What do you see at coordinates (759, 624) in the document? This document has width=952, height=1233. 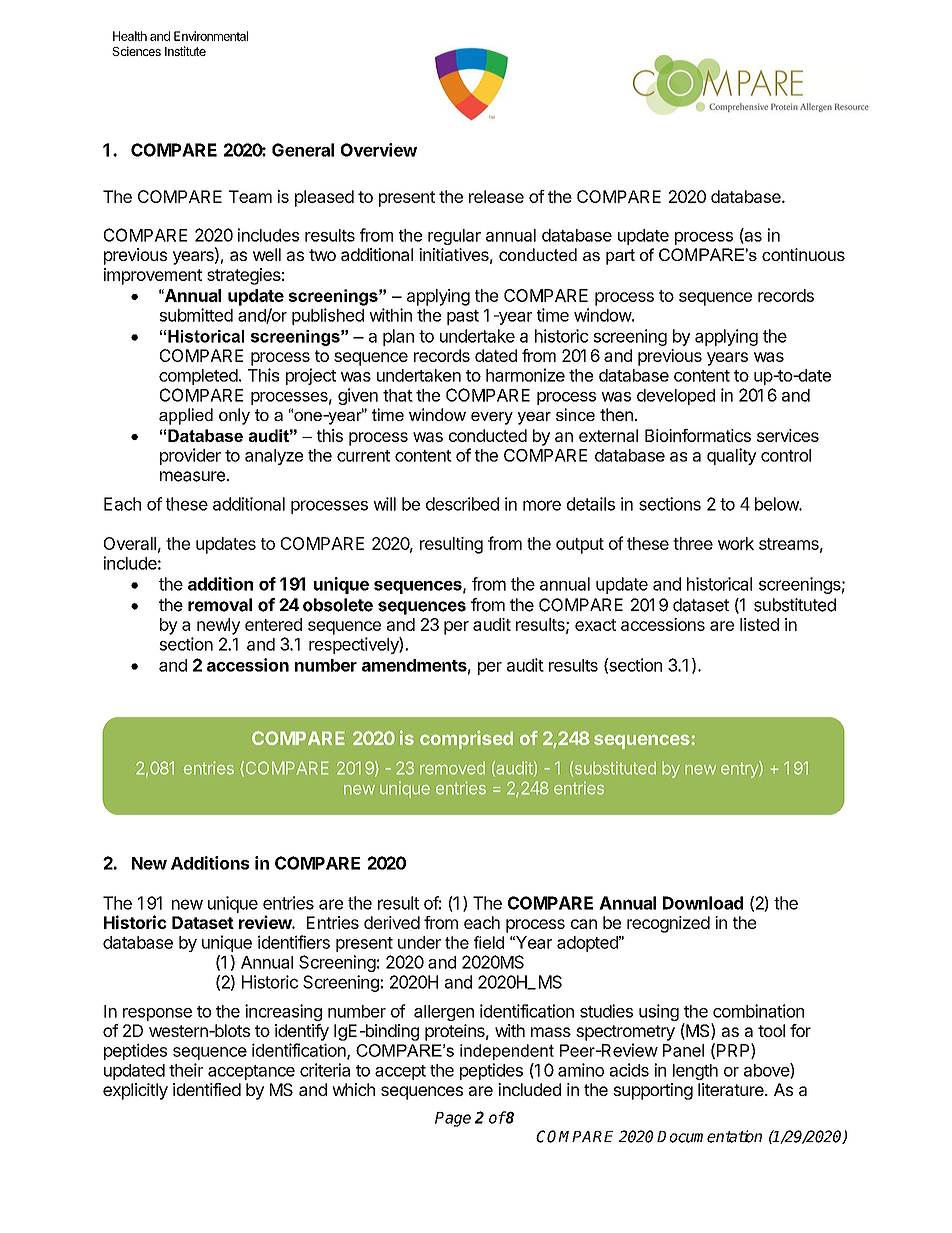 I see `listed` at bounding box center [759, 624].
